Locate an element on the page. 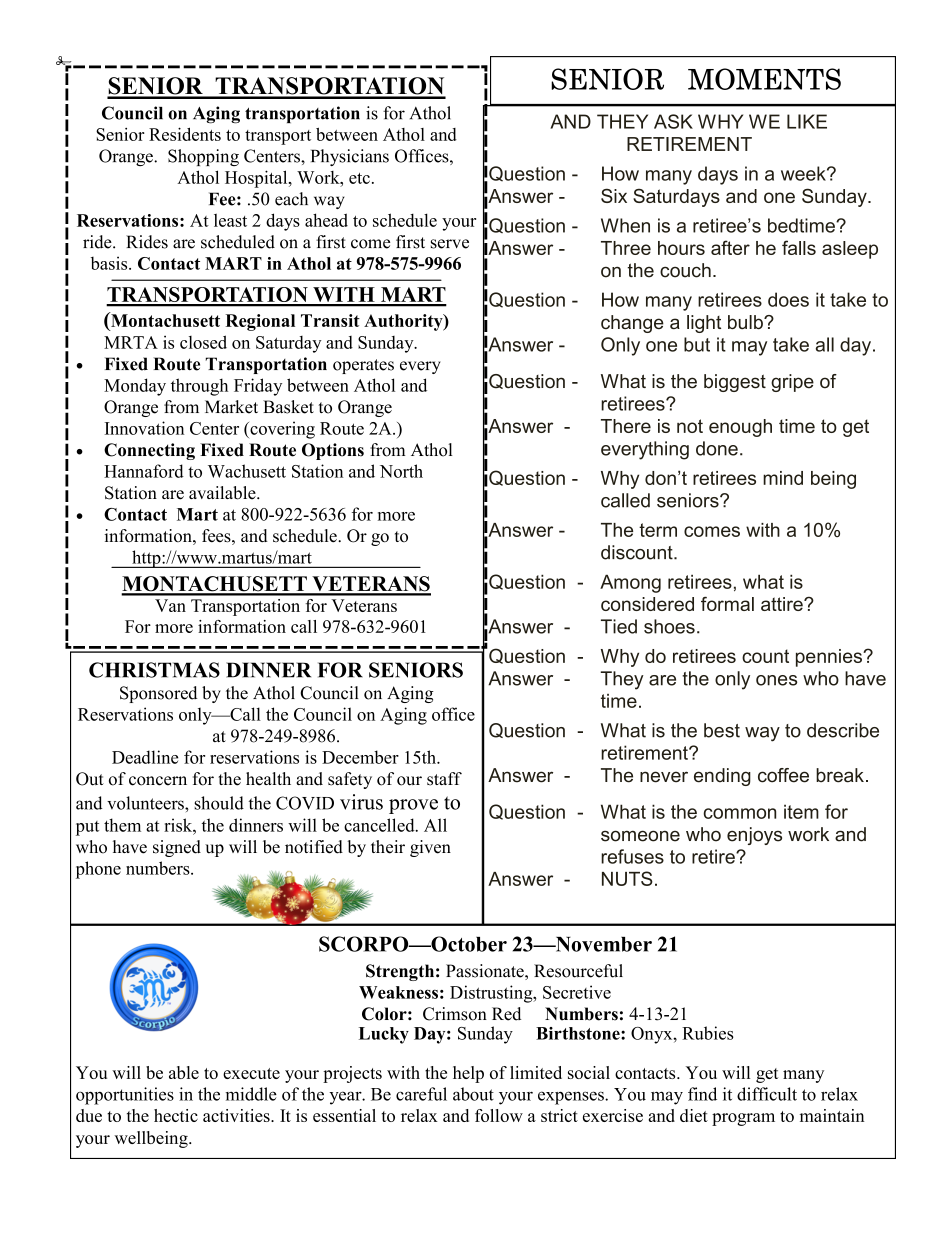 The width and height of the image is (952, 1233). difficult is located at coordinates (767, 1094).
